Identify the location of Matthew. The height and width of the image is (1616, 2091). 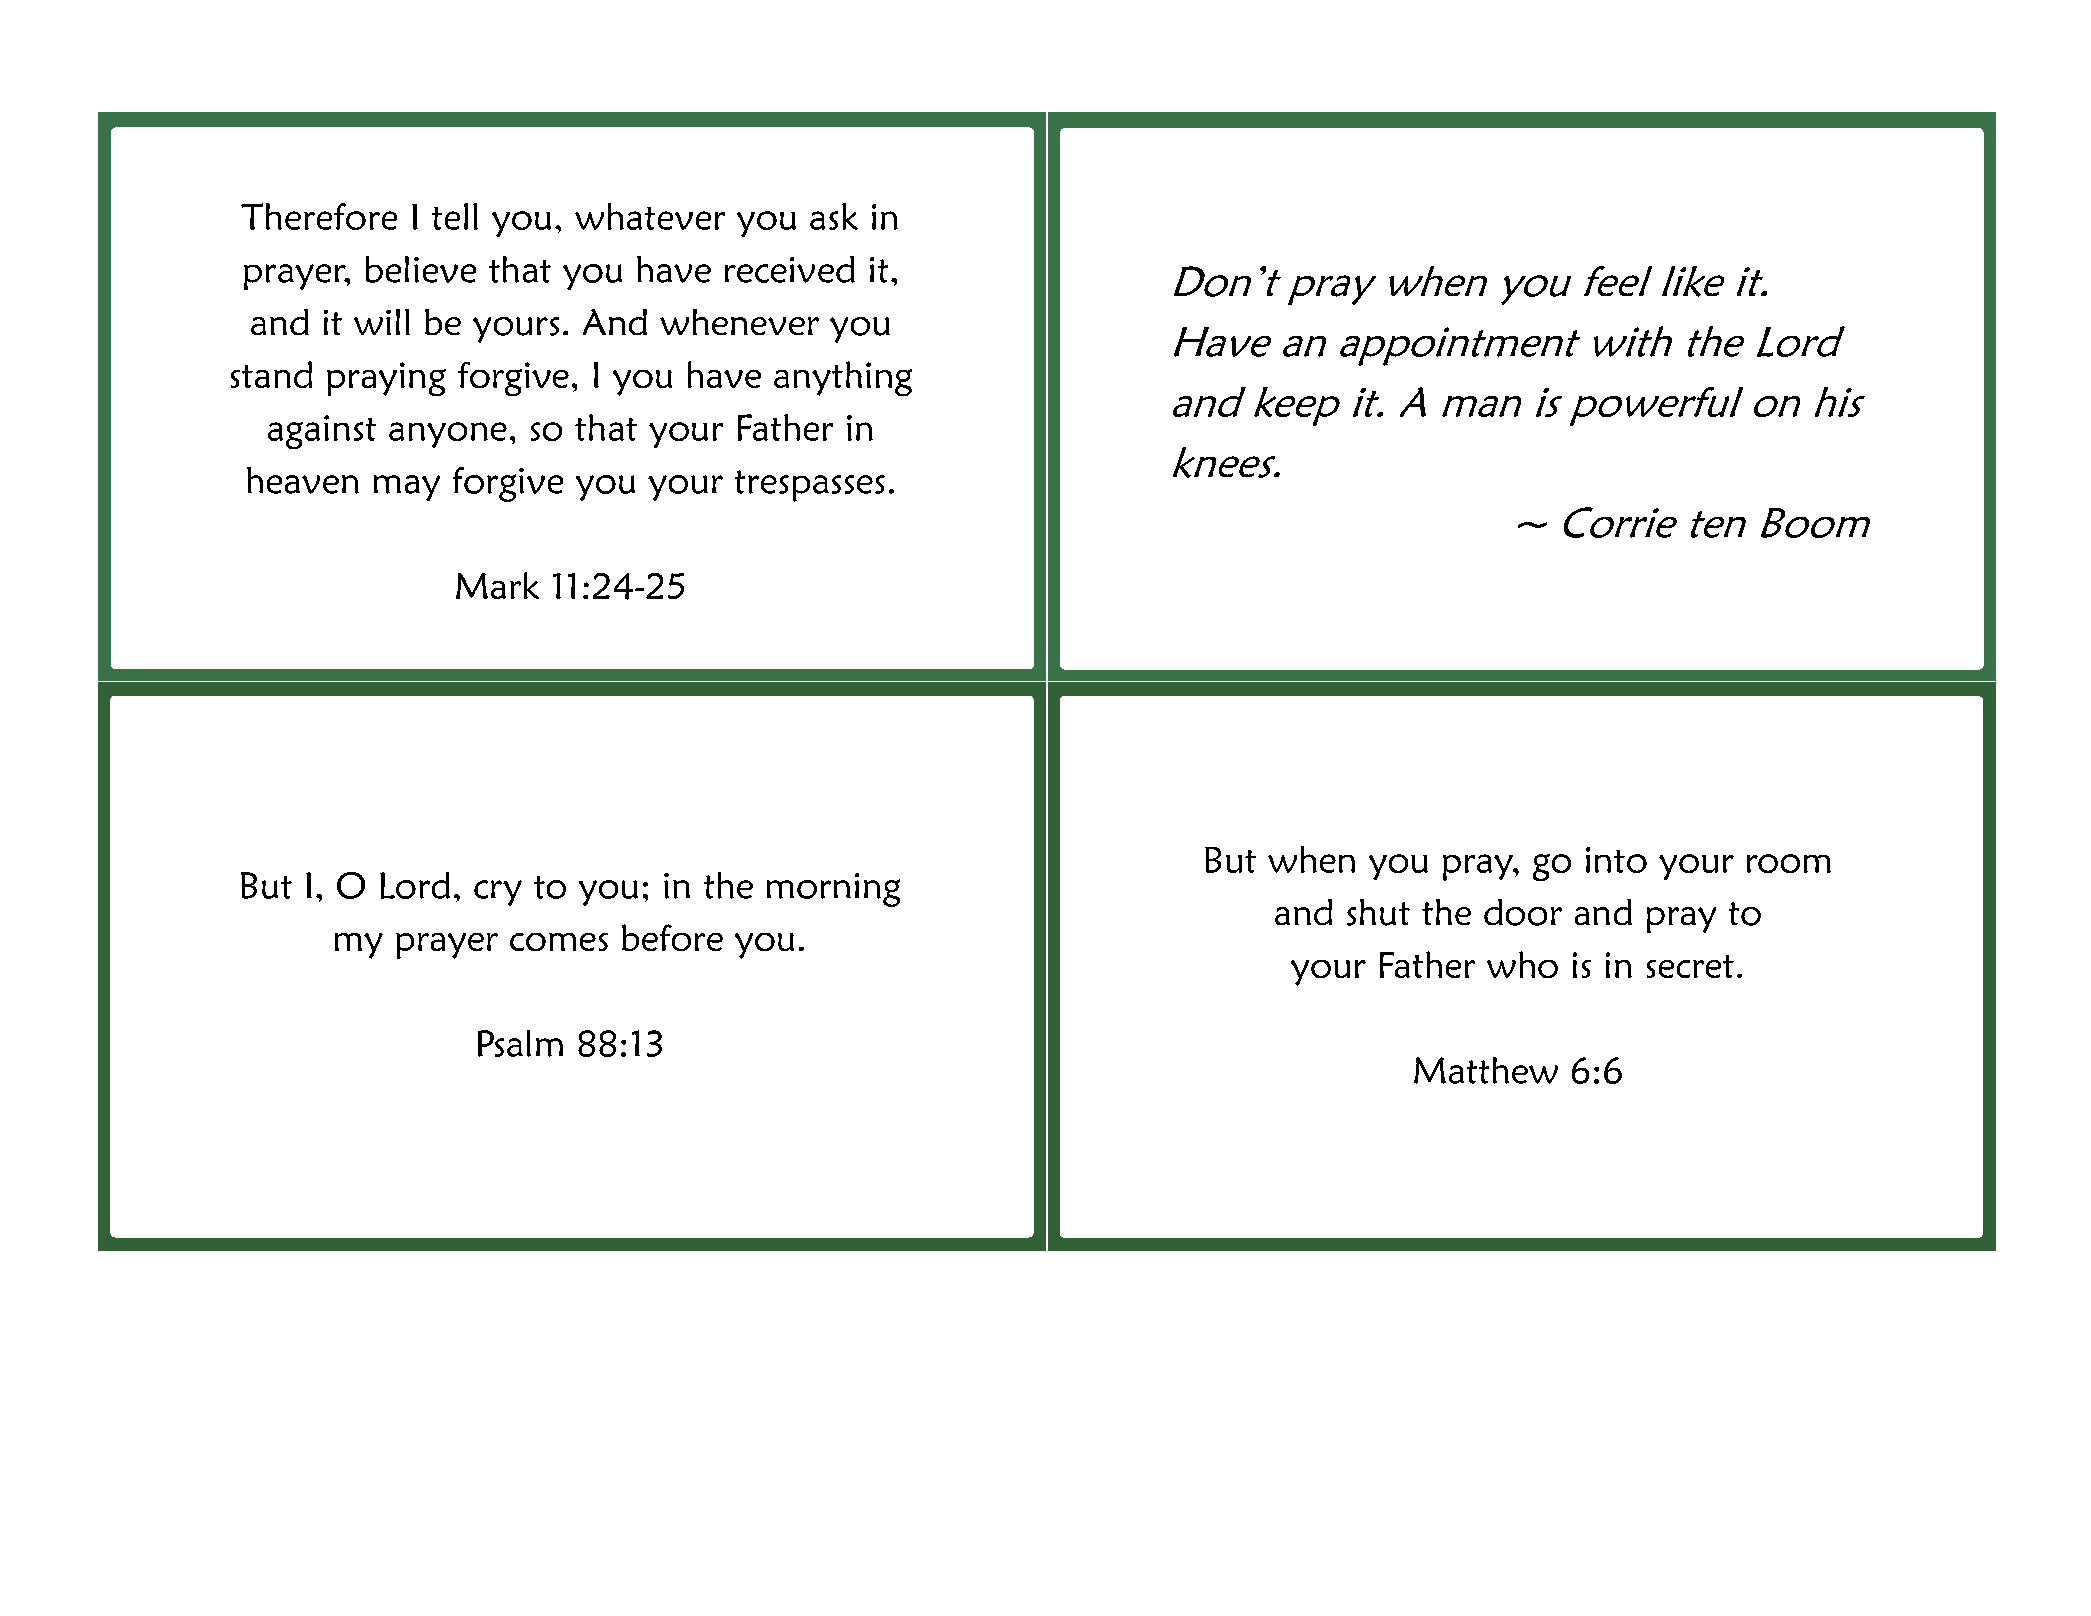
(1486, 1070).
